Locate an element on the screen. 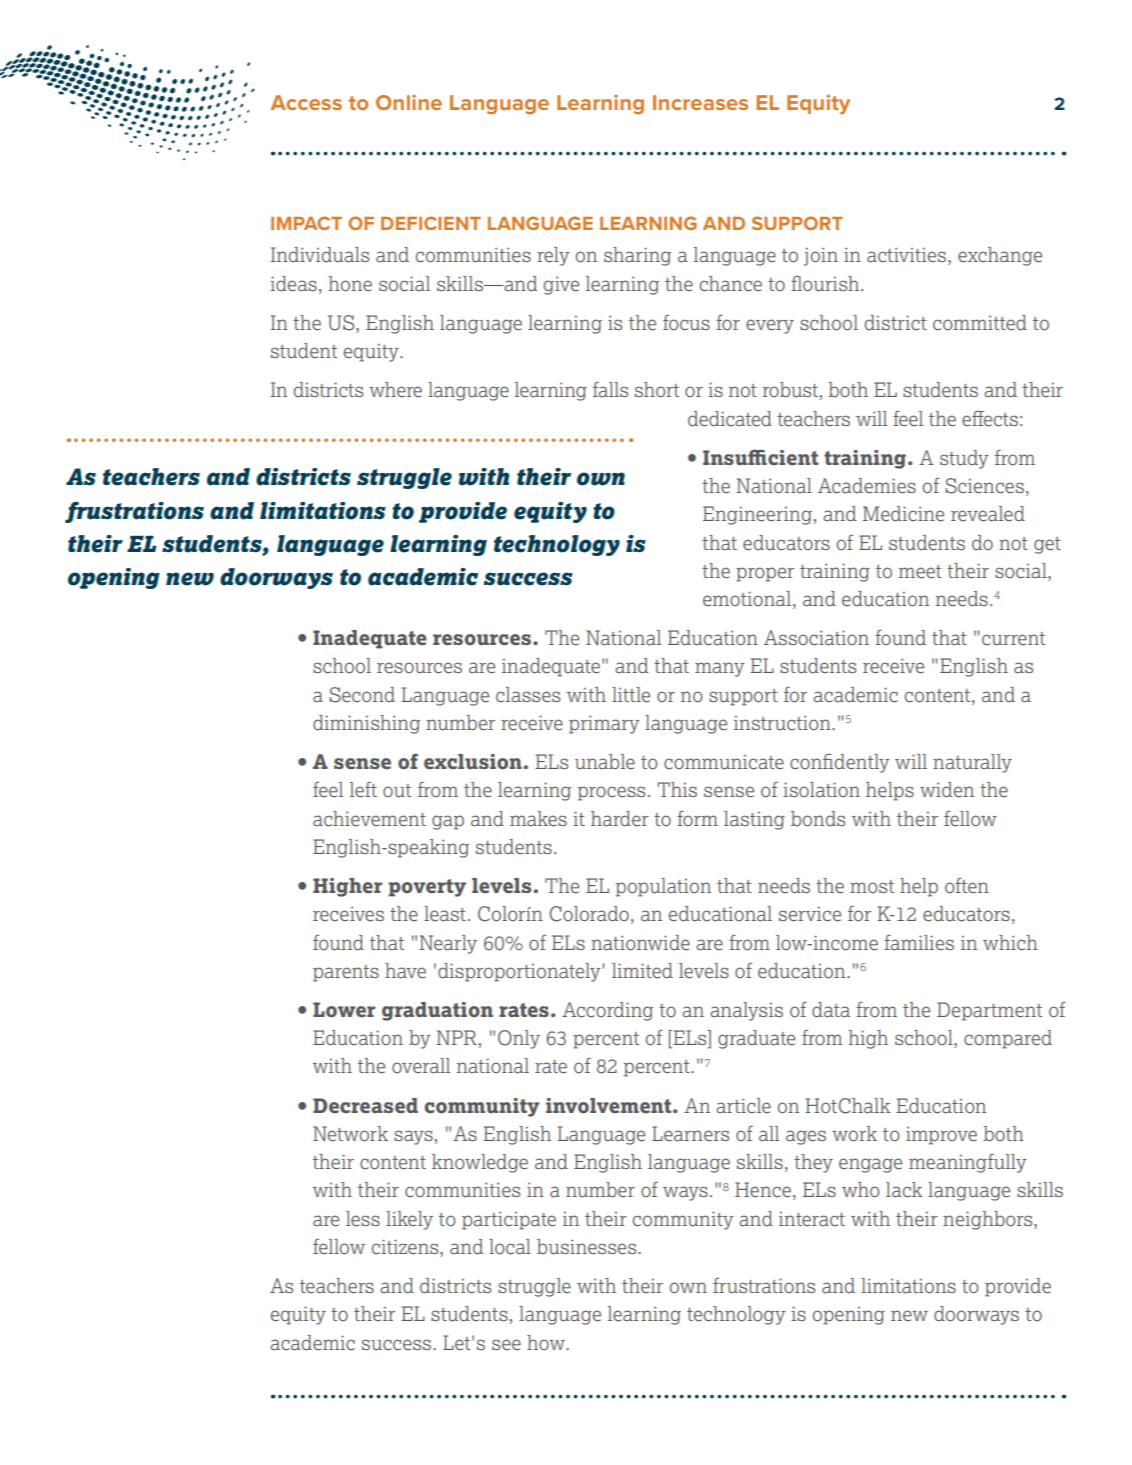  short is located at coordinates (657, 389).
